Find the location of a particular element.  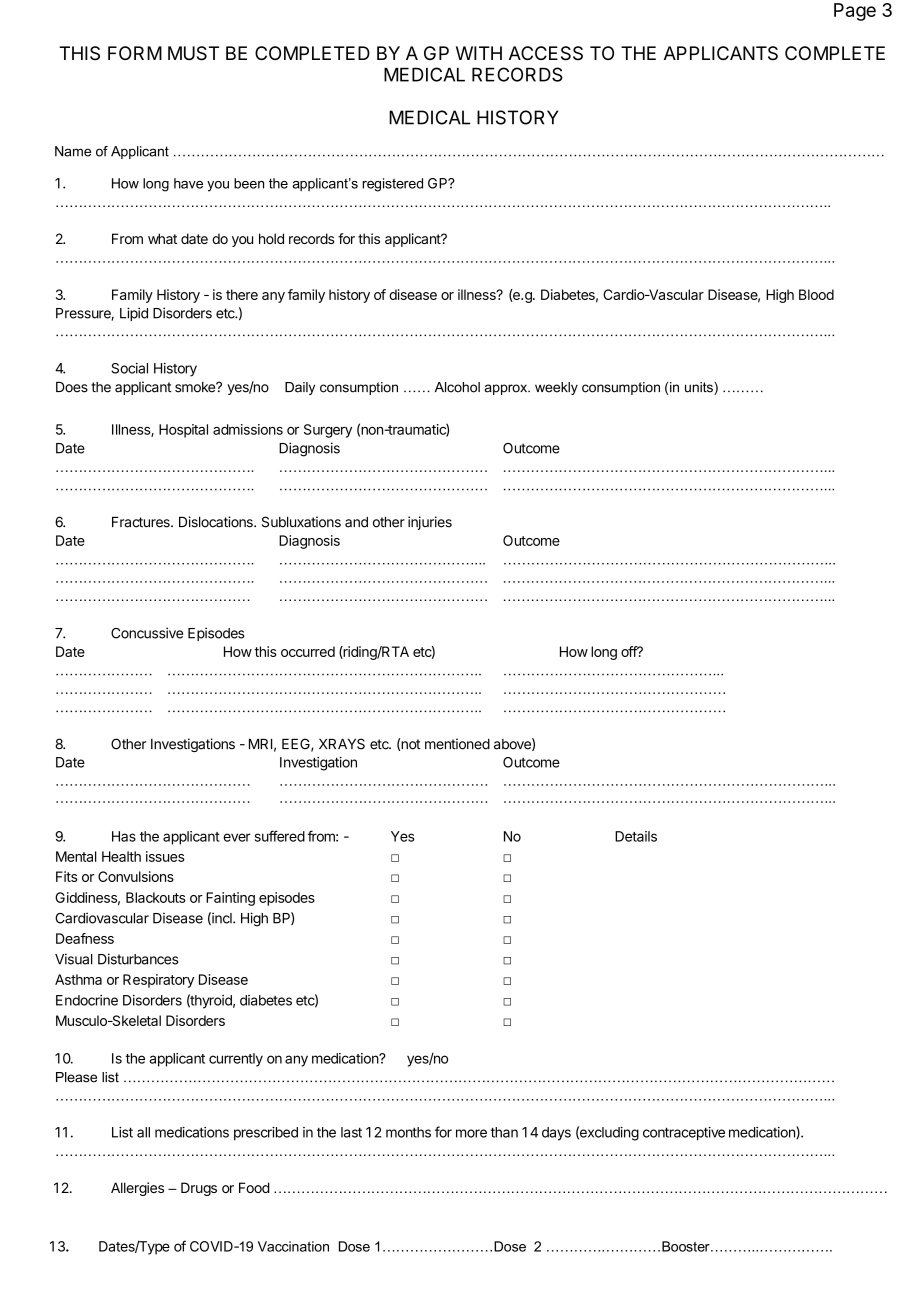

Allergies is located at coordinates (137, 1189).
